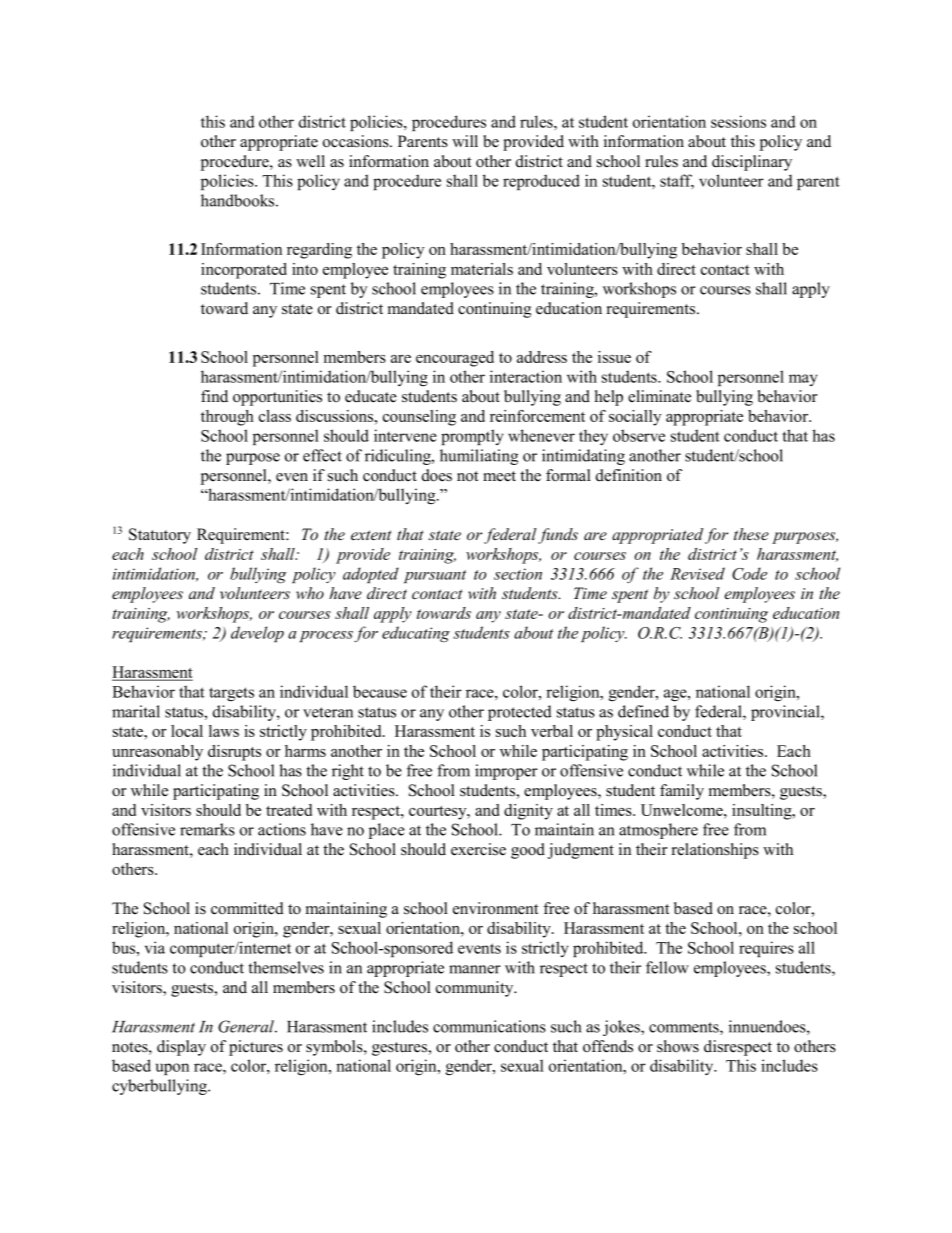 Image resolution: width=952 pixels, height=1233 pixels. What do you see at coordinates (752, 163) in the image?
I see `disciplinary` at bounding box center [752, 163].
